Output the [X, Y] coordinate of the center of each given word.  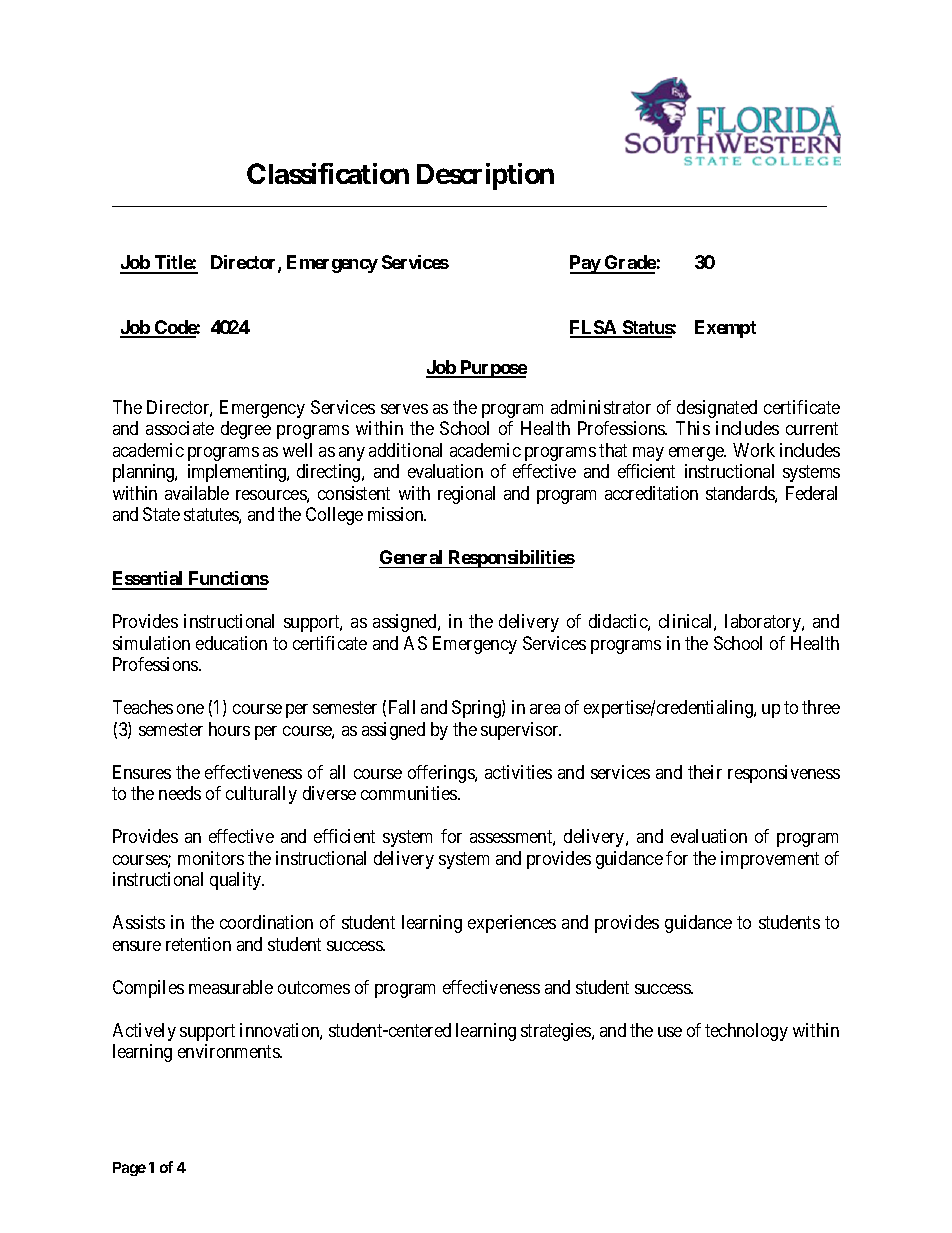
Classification [328, 173]
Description [485, 176]
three [821, 707]
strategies [557, 1032]
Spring [477, 709]
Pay [586, 264]
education [231, 643]
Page [129, 1169]
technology [746, 1032]
